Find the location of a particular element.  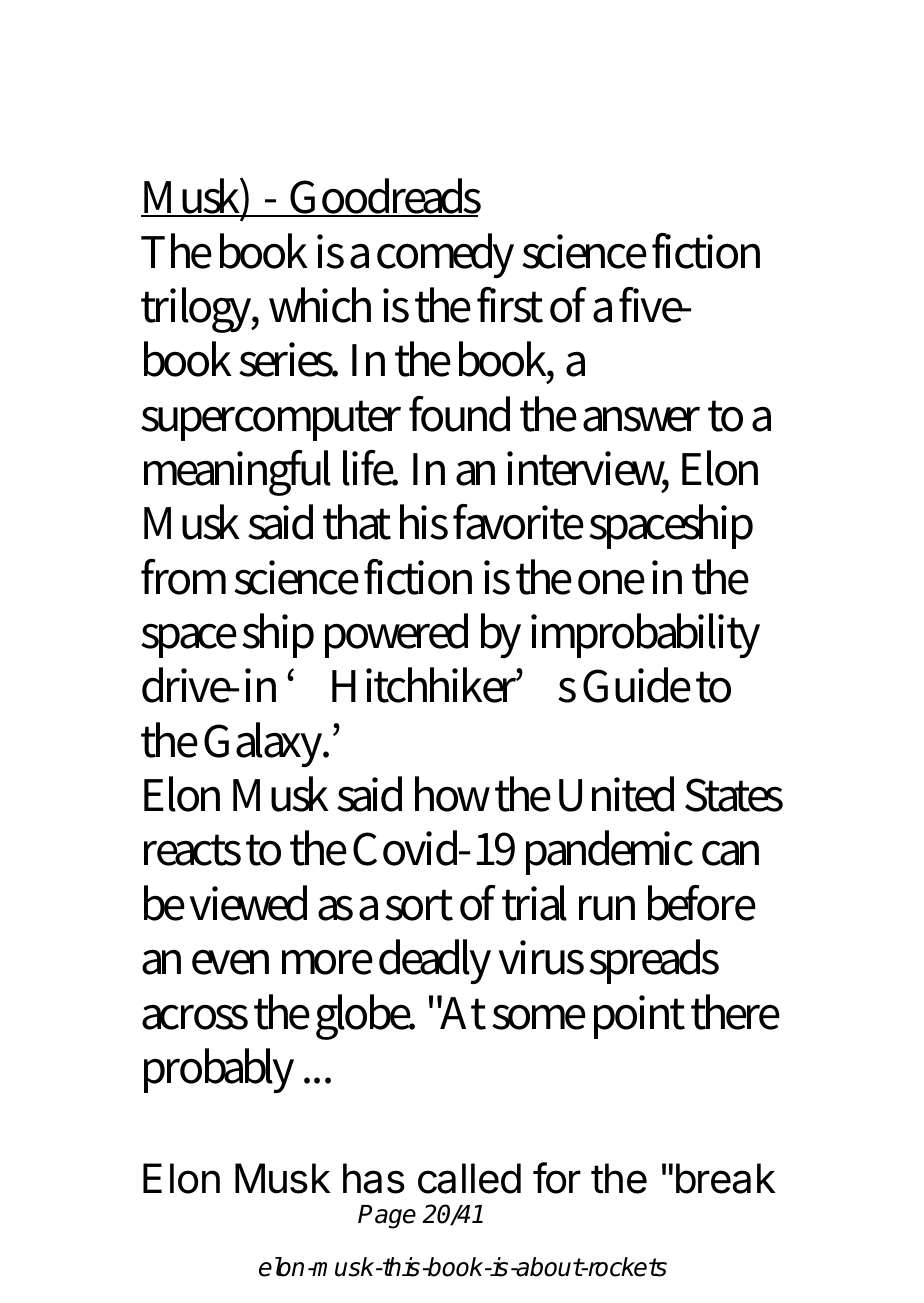

has is located at coordinates (374, 1178).
